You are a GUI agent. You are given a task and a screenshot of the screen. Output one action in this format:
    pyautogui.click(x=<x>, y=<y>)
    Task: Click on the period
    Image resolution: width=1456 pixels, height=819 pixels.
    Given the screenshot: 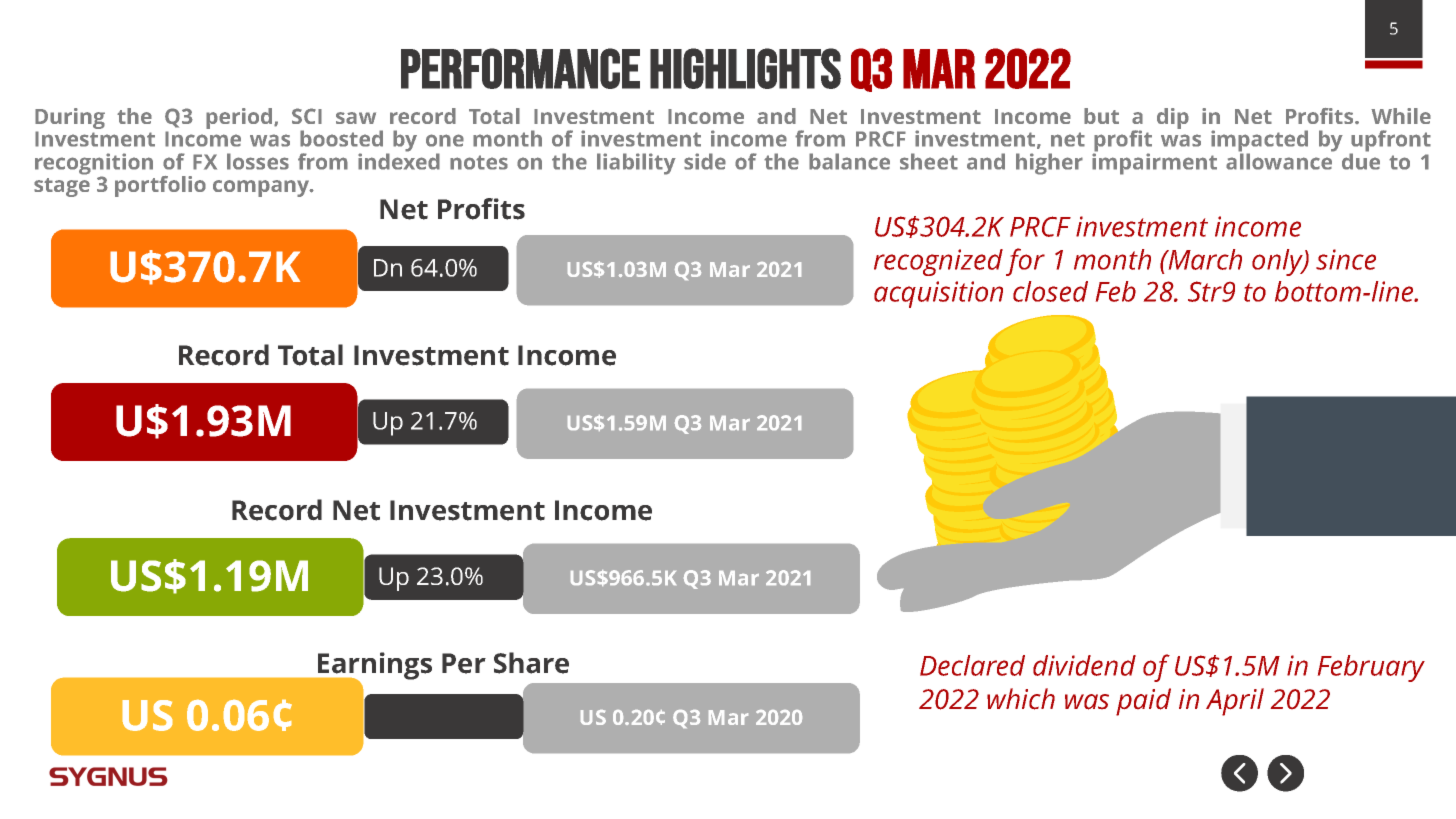 What is the action you would take?
    pyautogui.click(x=239, y=118)
